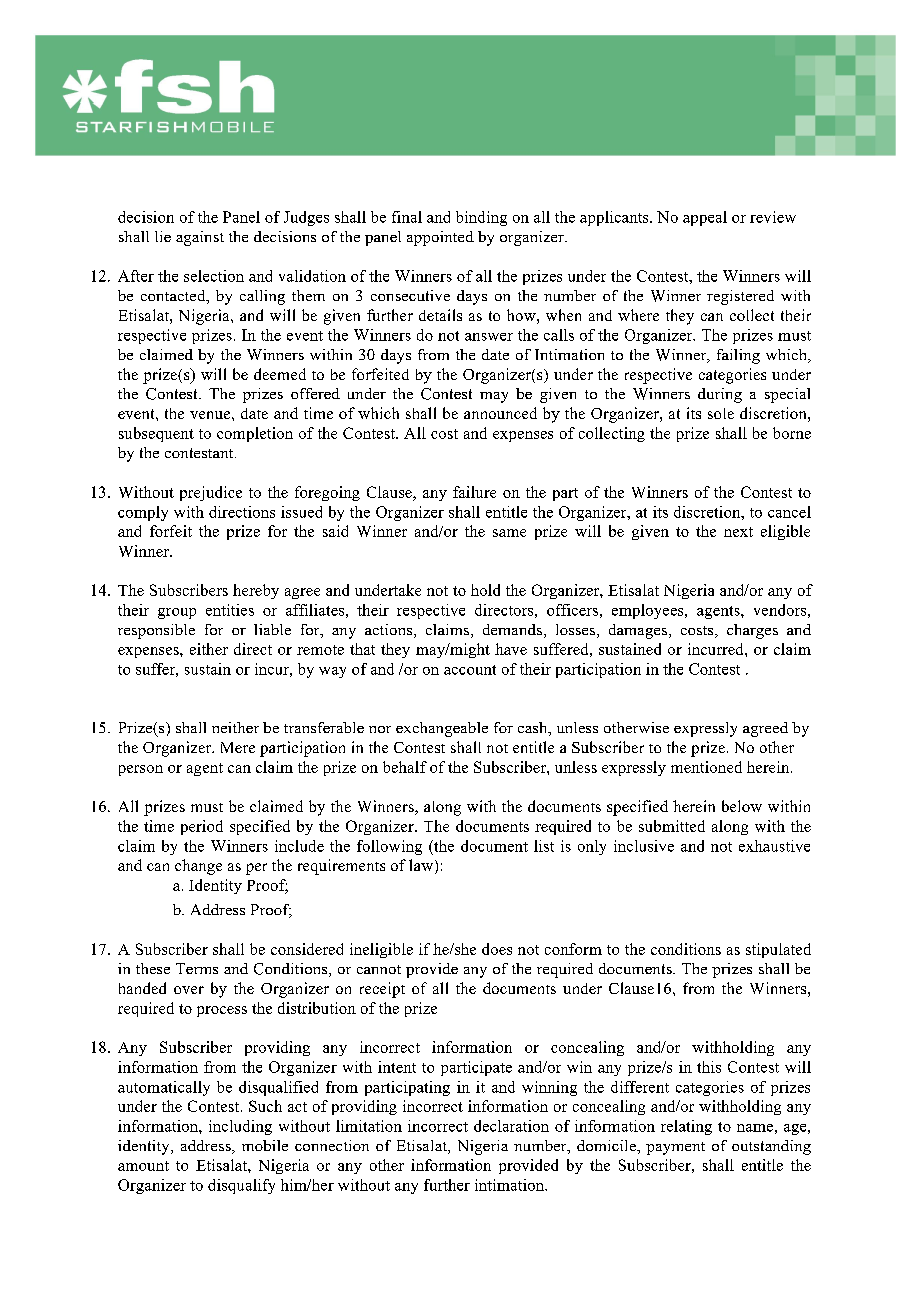 This document has width=924, height=1308. What do you see at coordinates (705, 218) in the document?
I see `appeal` at bounding box center [705, 218].
